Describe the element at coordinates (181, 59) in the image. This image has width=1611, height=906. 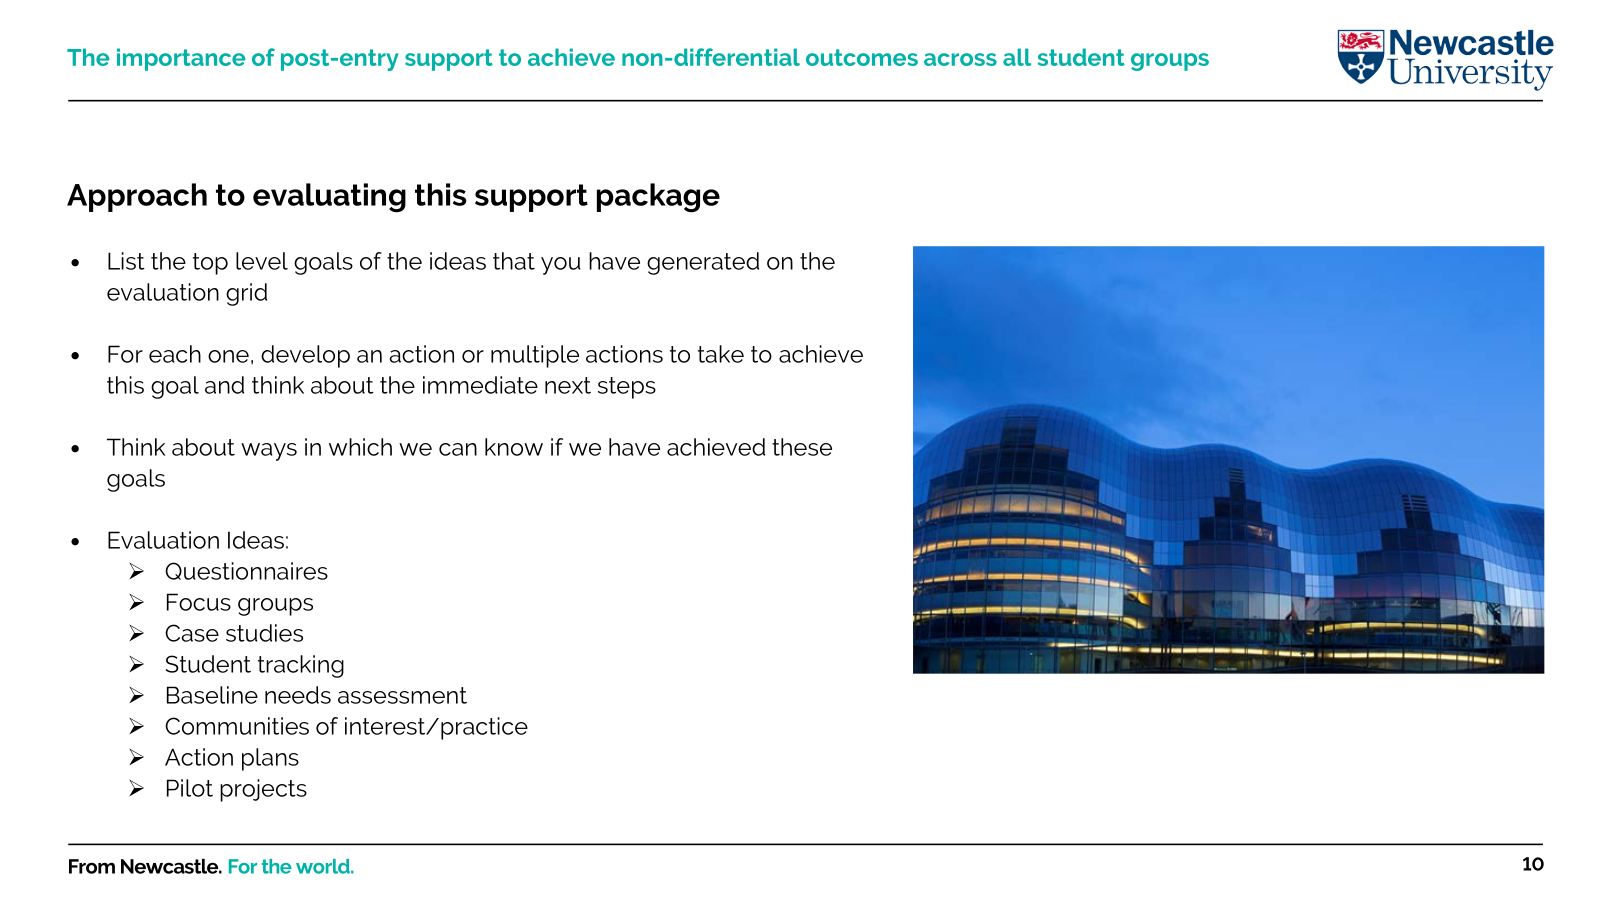
I see `importance` at that location.
